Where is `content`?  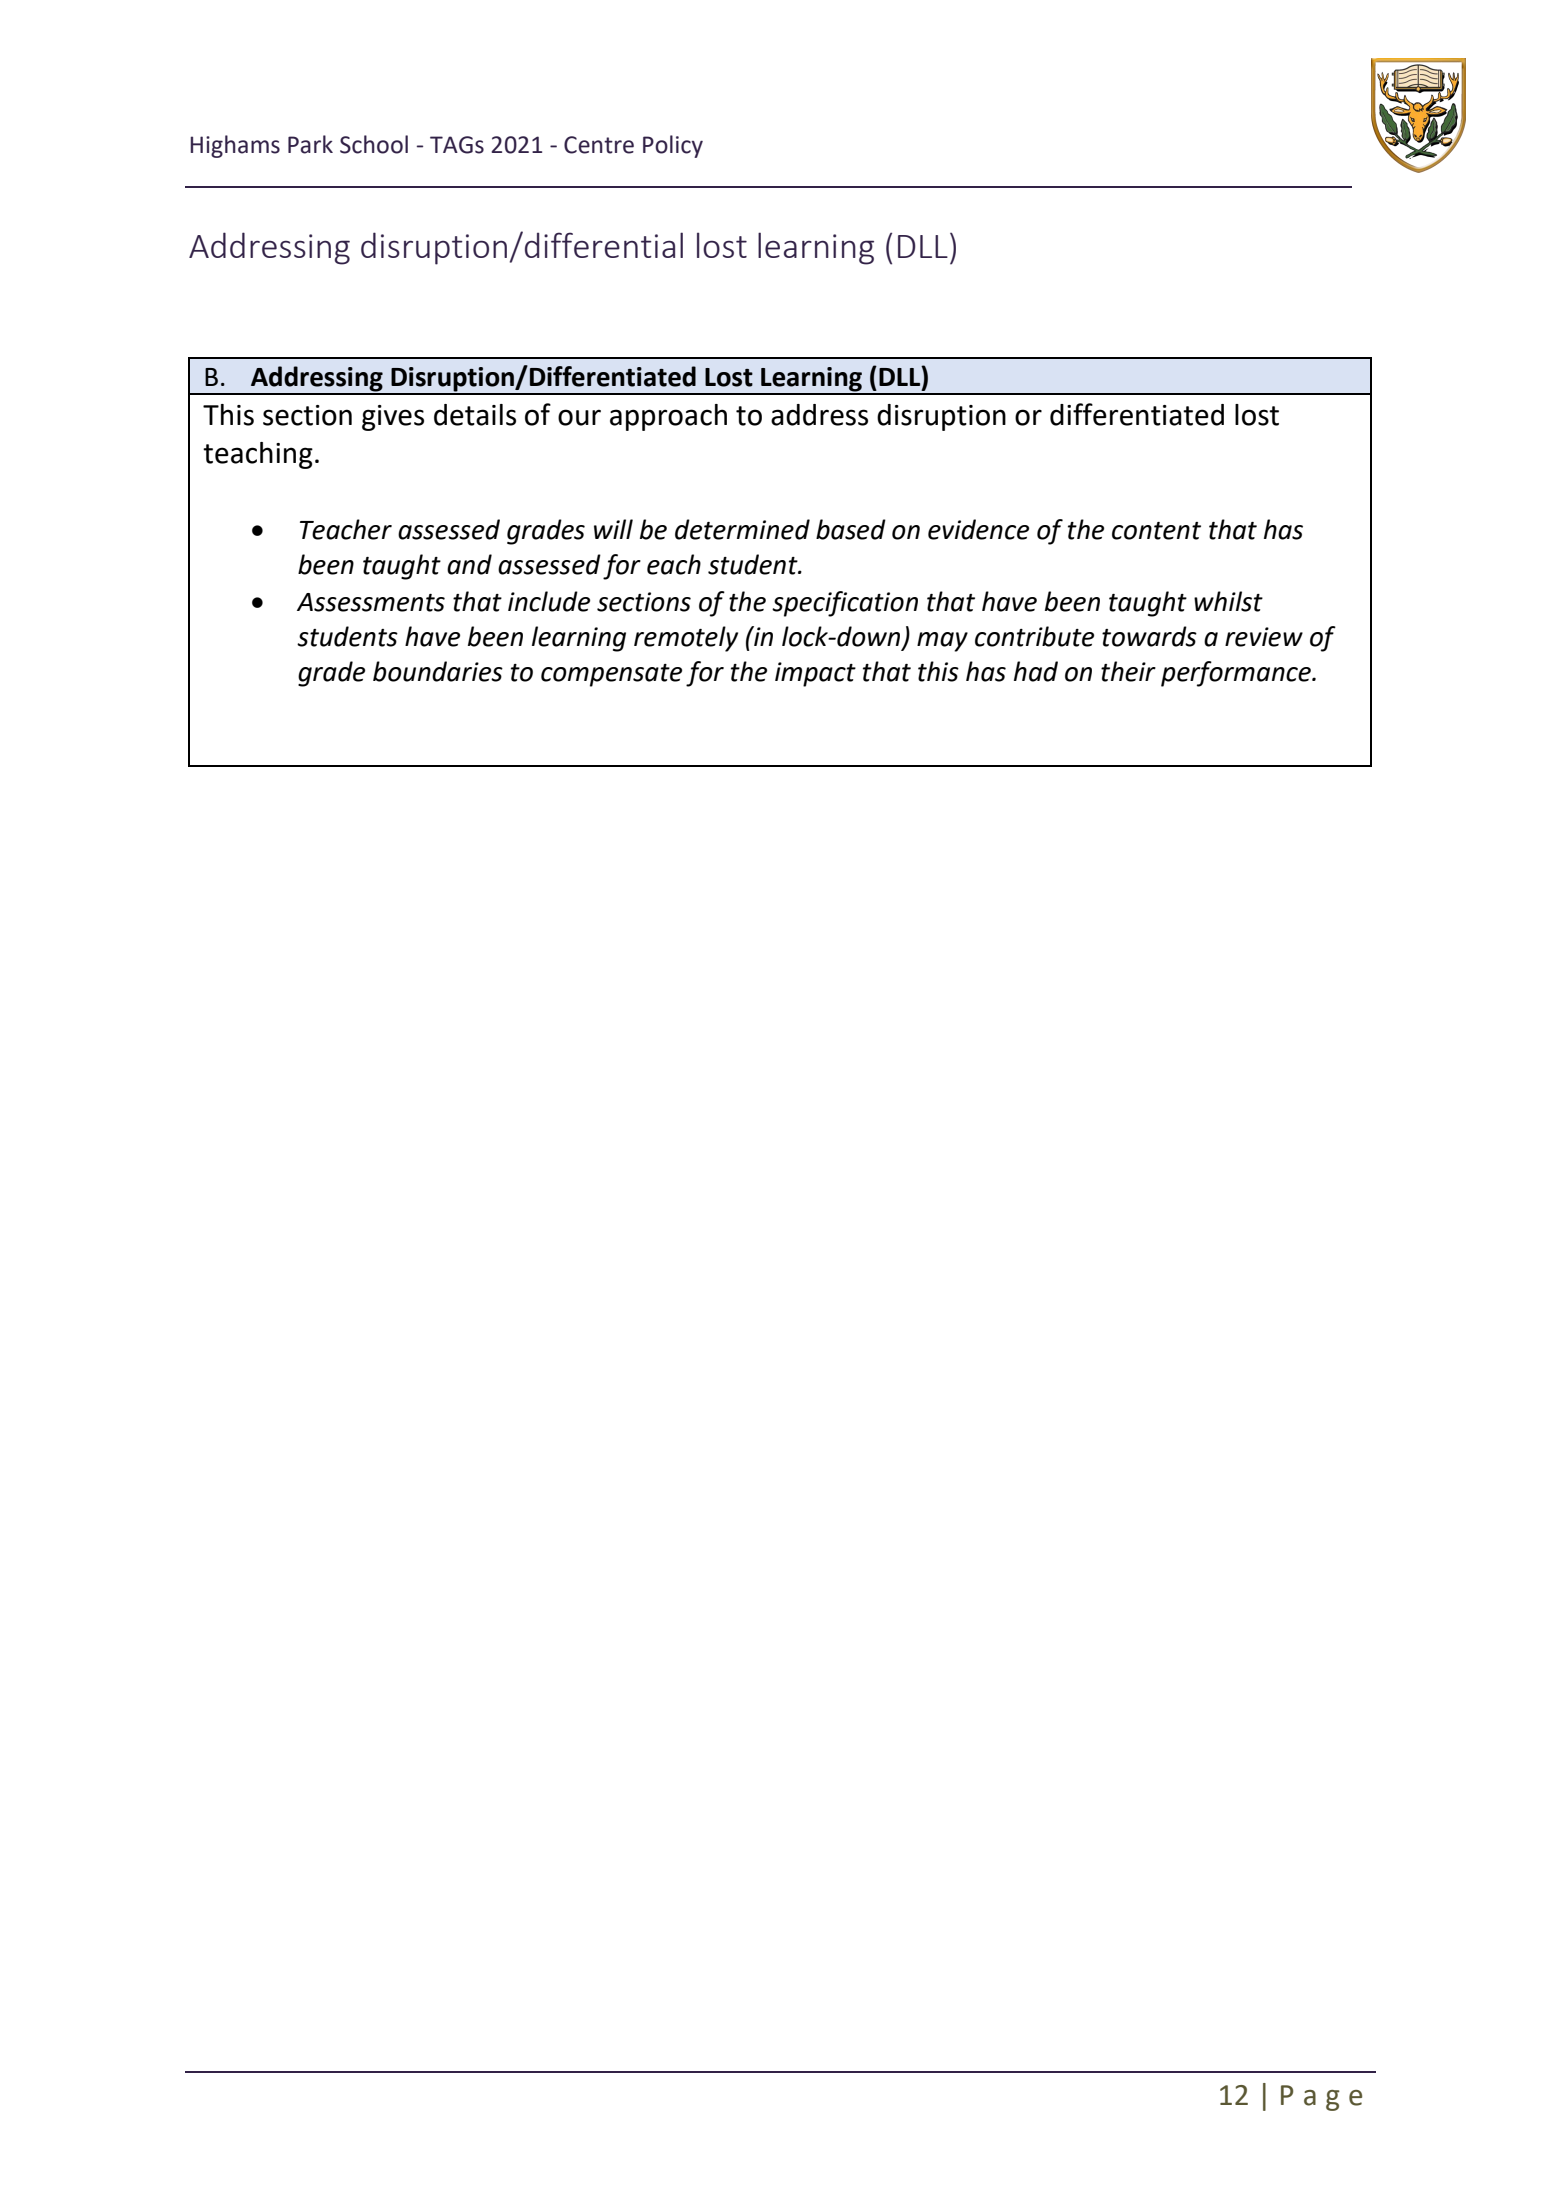 content is located at coordinates (1156, 531).
